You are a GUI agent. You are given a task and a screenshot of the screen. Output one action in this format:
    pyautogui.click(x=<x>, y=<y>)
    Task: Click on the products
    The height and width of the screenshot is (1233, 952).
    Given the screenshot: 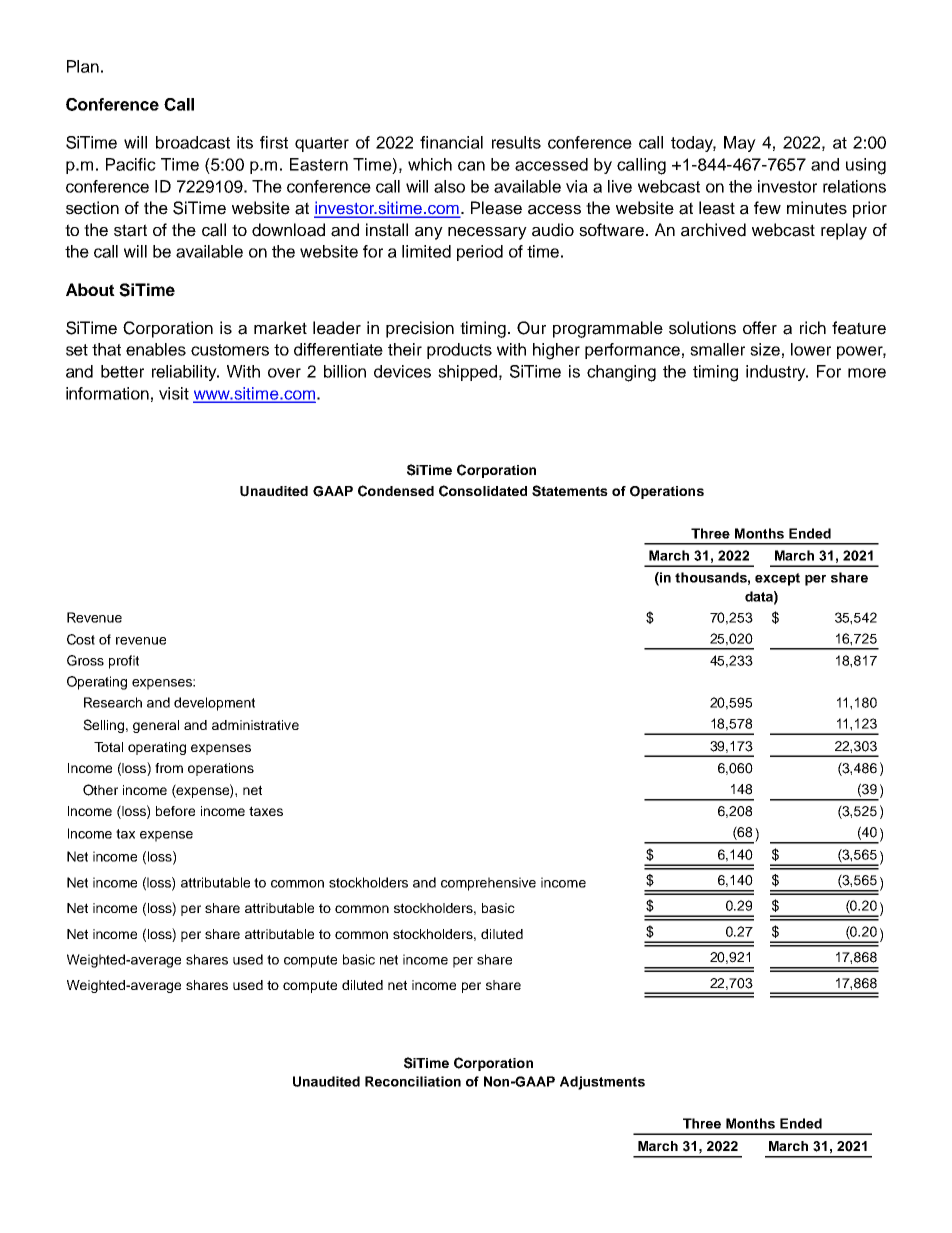 What is the action you would take?
    pyautogui.click(x=459, y=351)
